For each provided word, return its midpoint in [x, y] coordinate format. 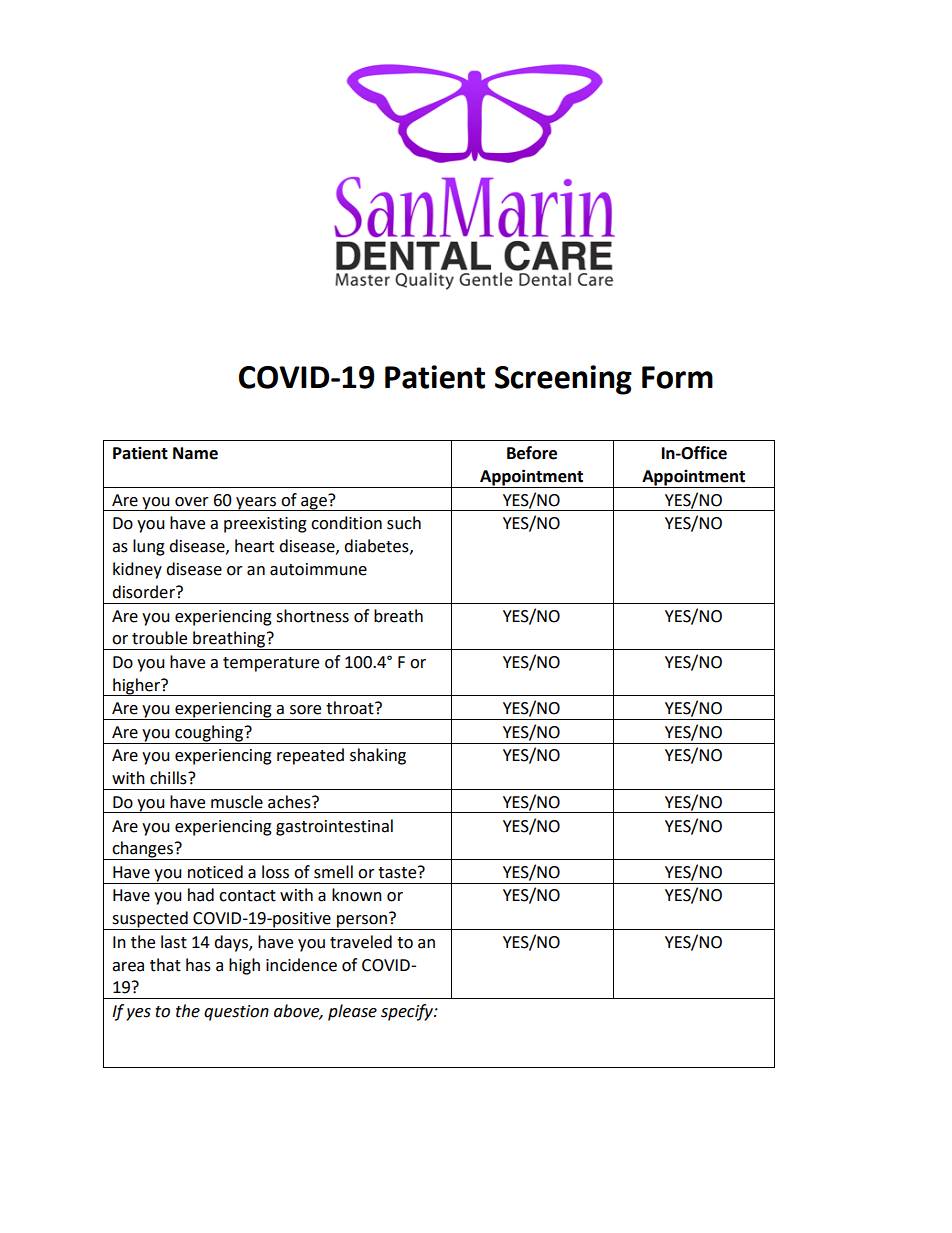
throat [351, 708]
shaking [378, 756]
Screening [563, 380]
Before [532, 453]
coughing [209, 734]
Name [195, 453]
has [198, 965]
